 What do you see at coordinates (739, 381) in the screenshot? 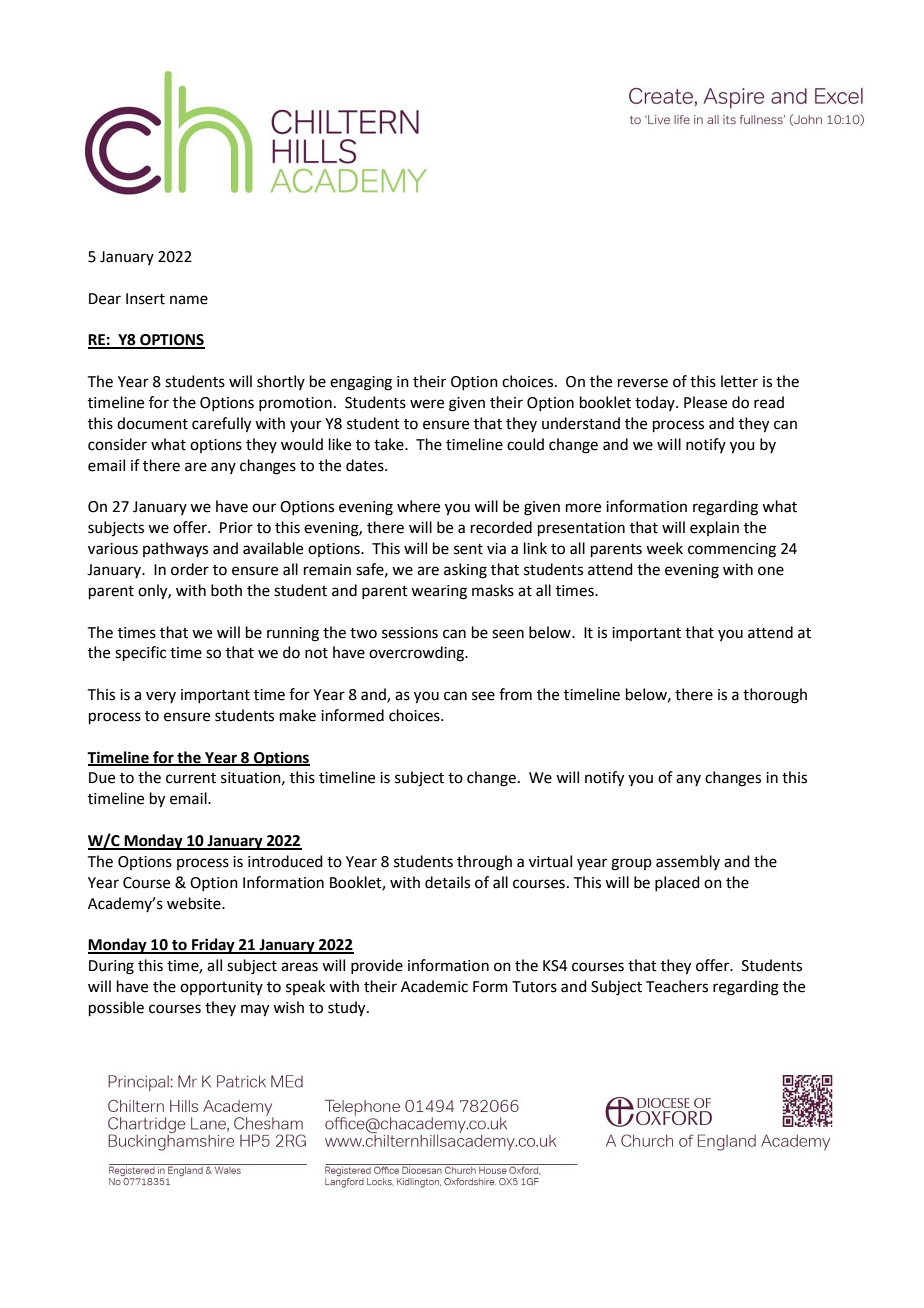
I see `letter` at bounding box center [739, 381].
